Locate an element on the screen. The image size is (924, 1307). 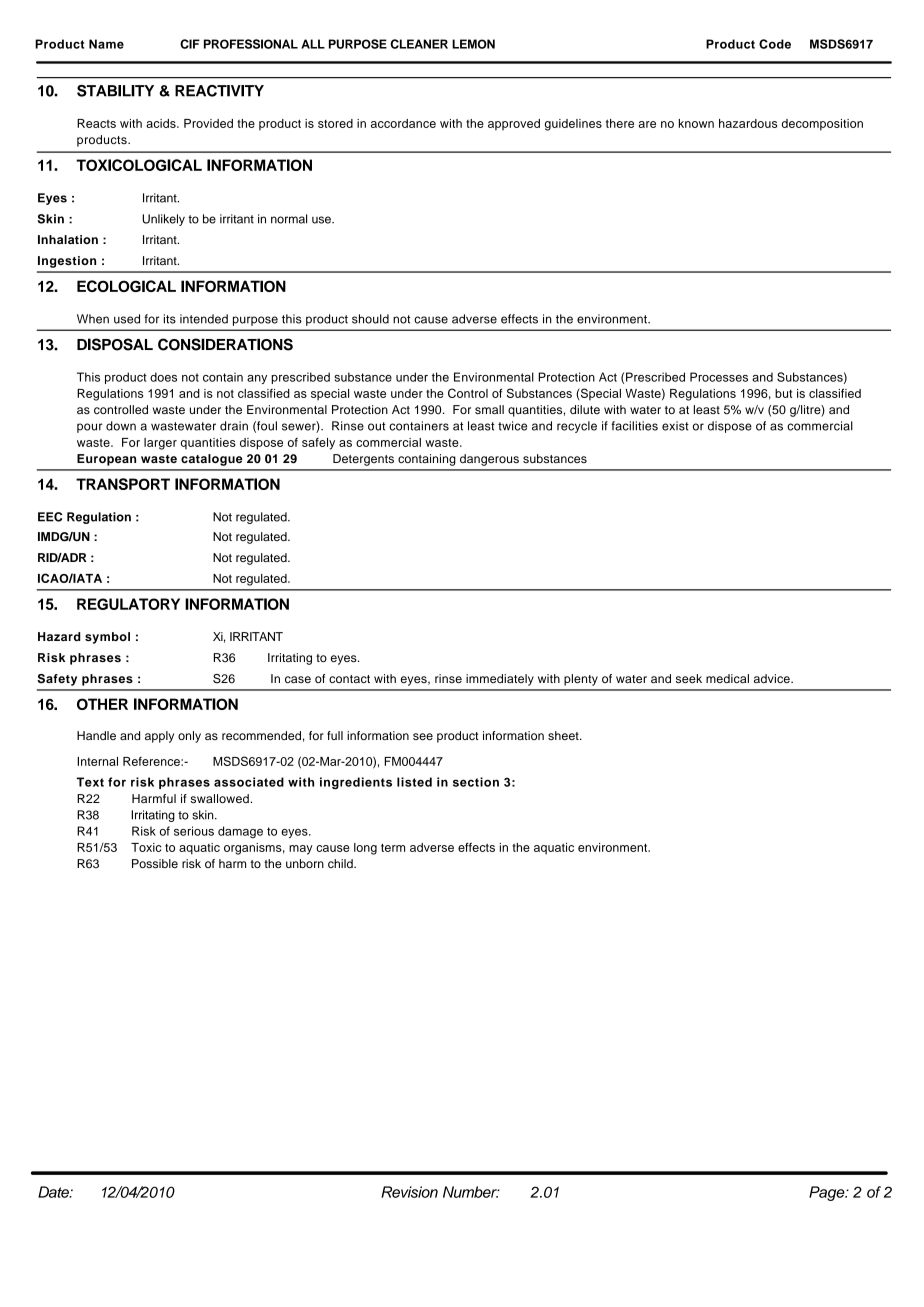
CLEANER is located at coordinates (419, 44).
